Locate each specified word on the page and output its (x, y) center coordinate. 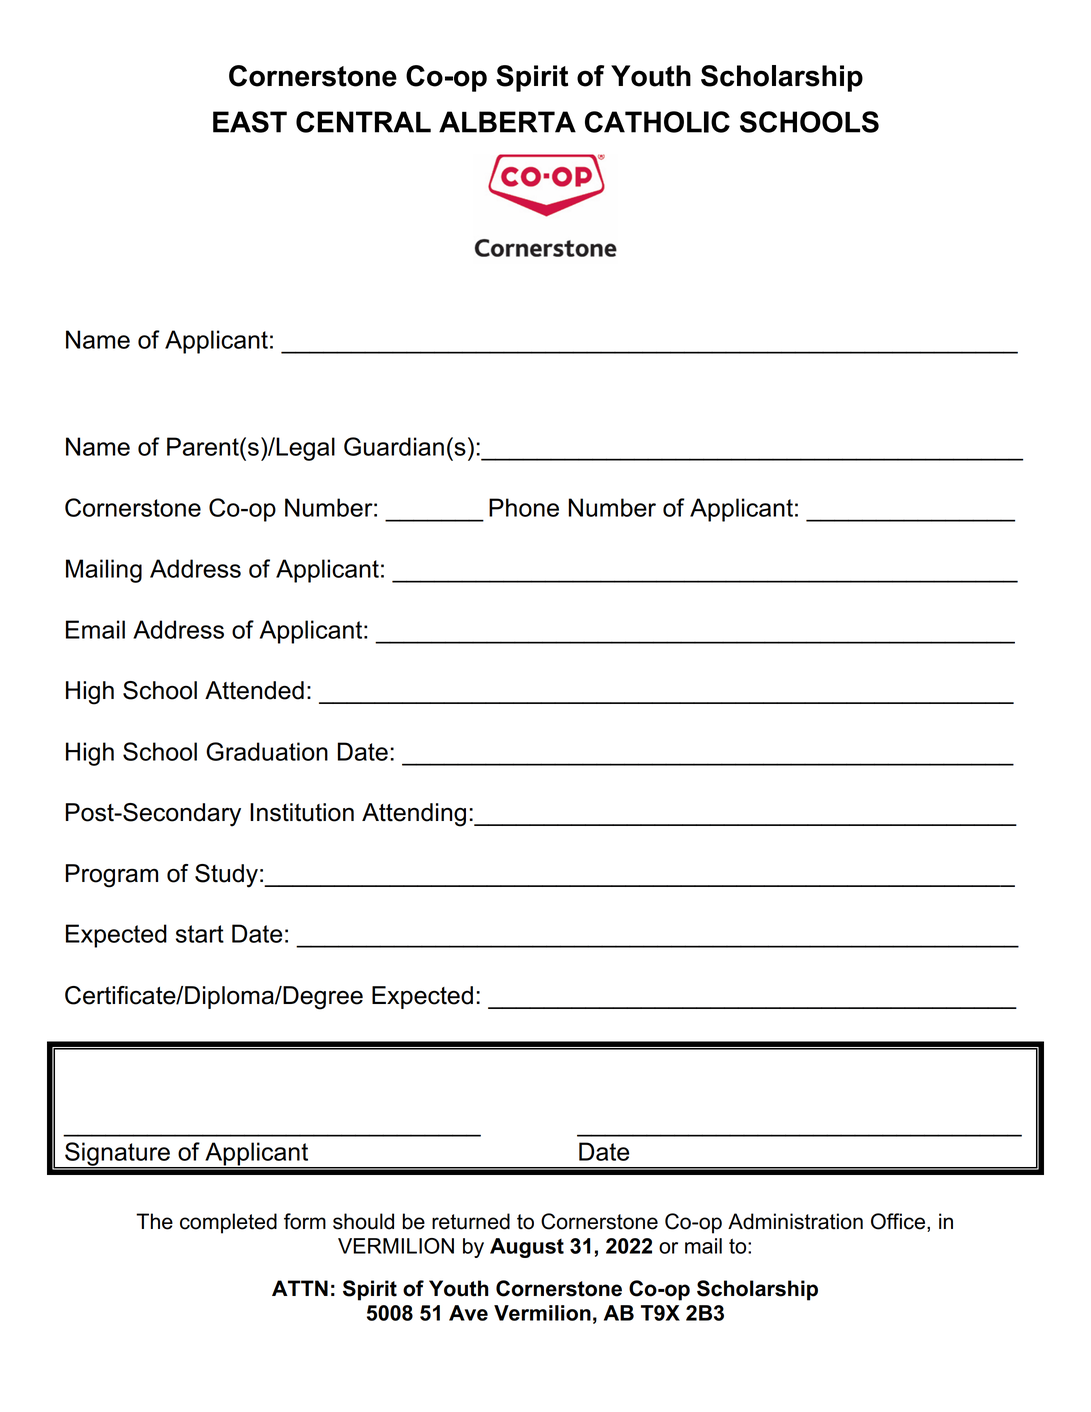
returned (471, 1221)
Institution (302, 812)
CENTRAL (363, 122)
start (200, 934)
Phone (524, 507)
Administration (795, 1221)
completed (228, 1223)
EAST (250, 122)
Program (112, 876)
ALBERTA (507, 122)
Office (899, 1222)
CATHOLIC (657, 122)
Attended (254, 690)
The (154, 1221)
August (527, 1248)
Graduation (267, 751)
